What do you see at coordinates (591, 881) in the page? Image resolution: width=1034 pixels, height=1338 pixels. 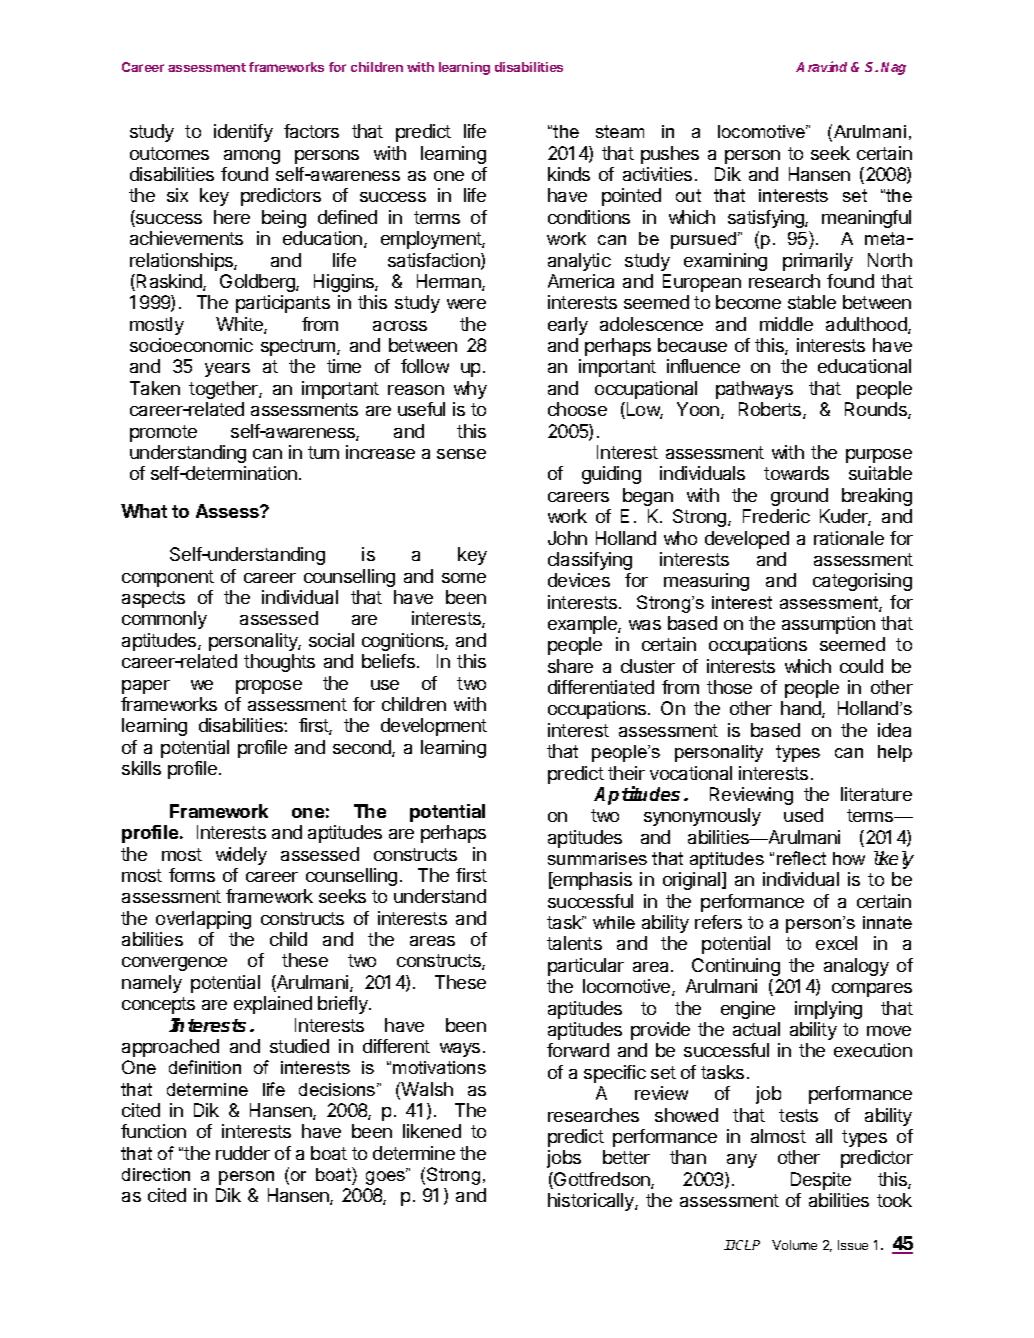 I see `emphasis` at bounding box center [591, 881].
